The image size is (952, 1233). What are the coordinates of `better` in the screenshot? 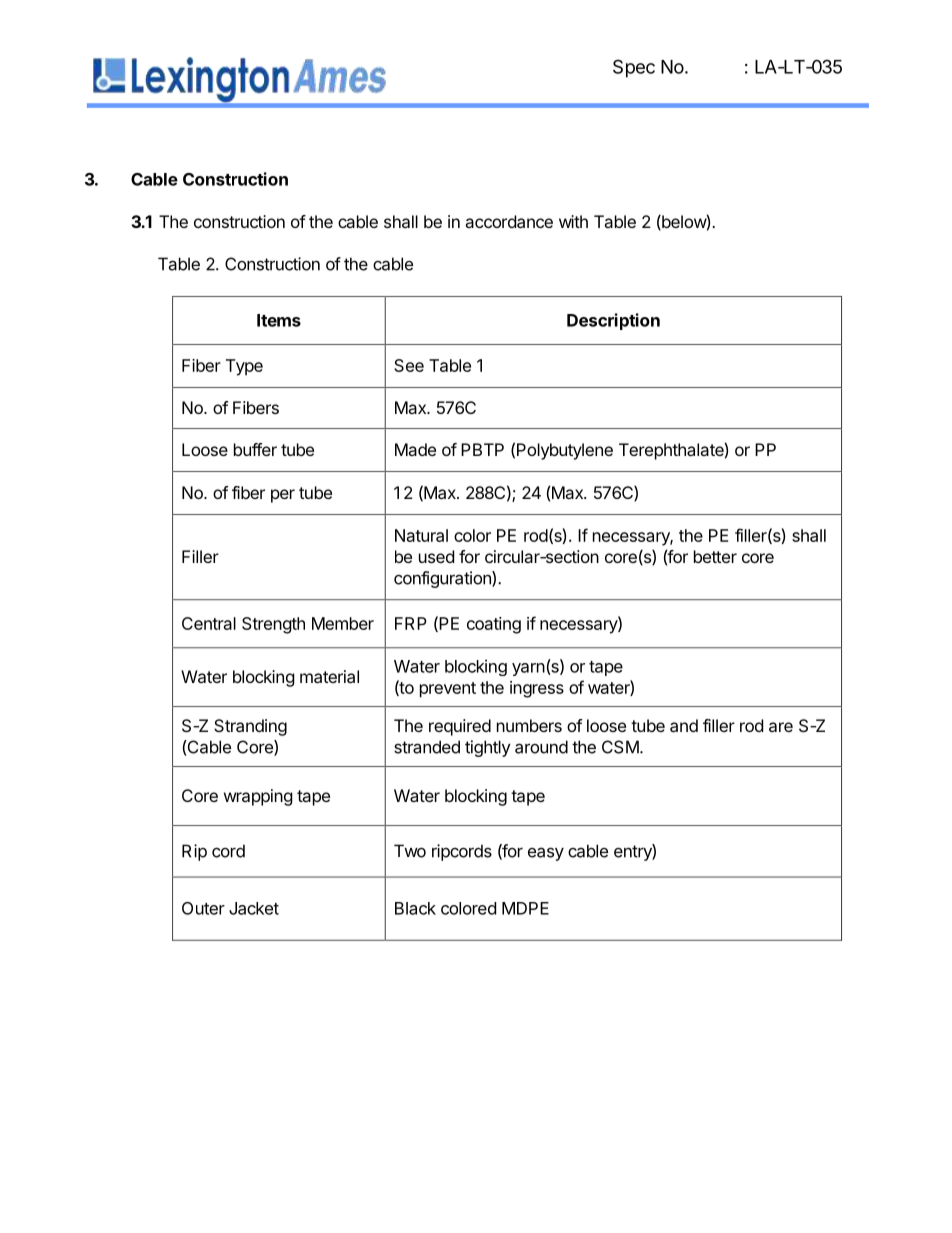 It's located at (715, 556).
